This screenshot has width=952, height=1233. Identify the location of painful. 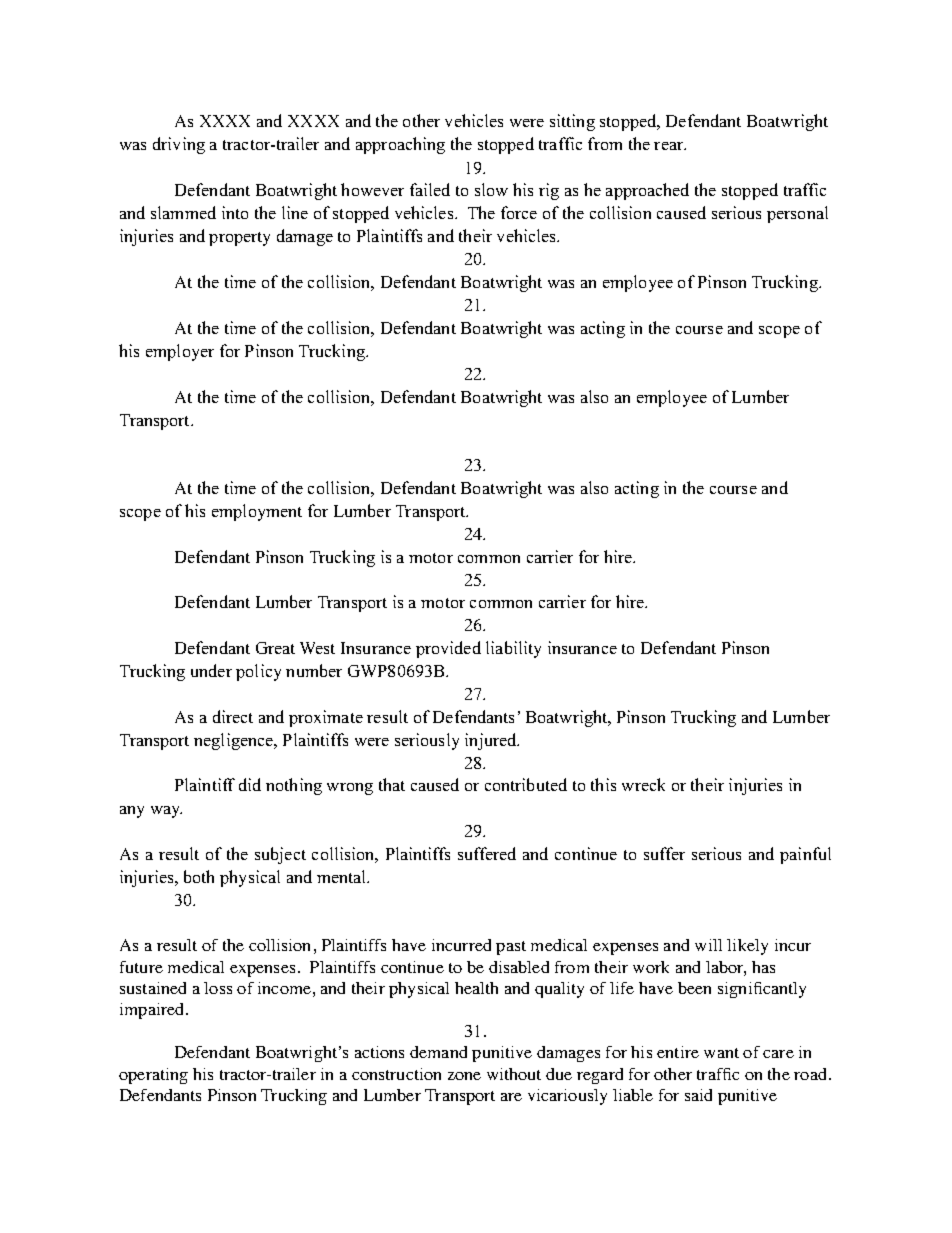
(805, 855).
